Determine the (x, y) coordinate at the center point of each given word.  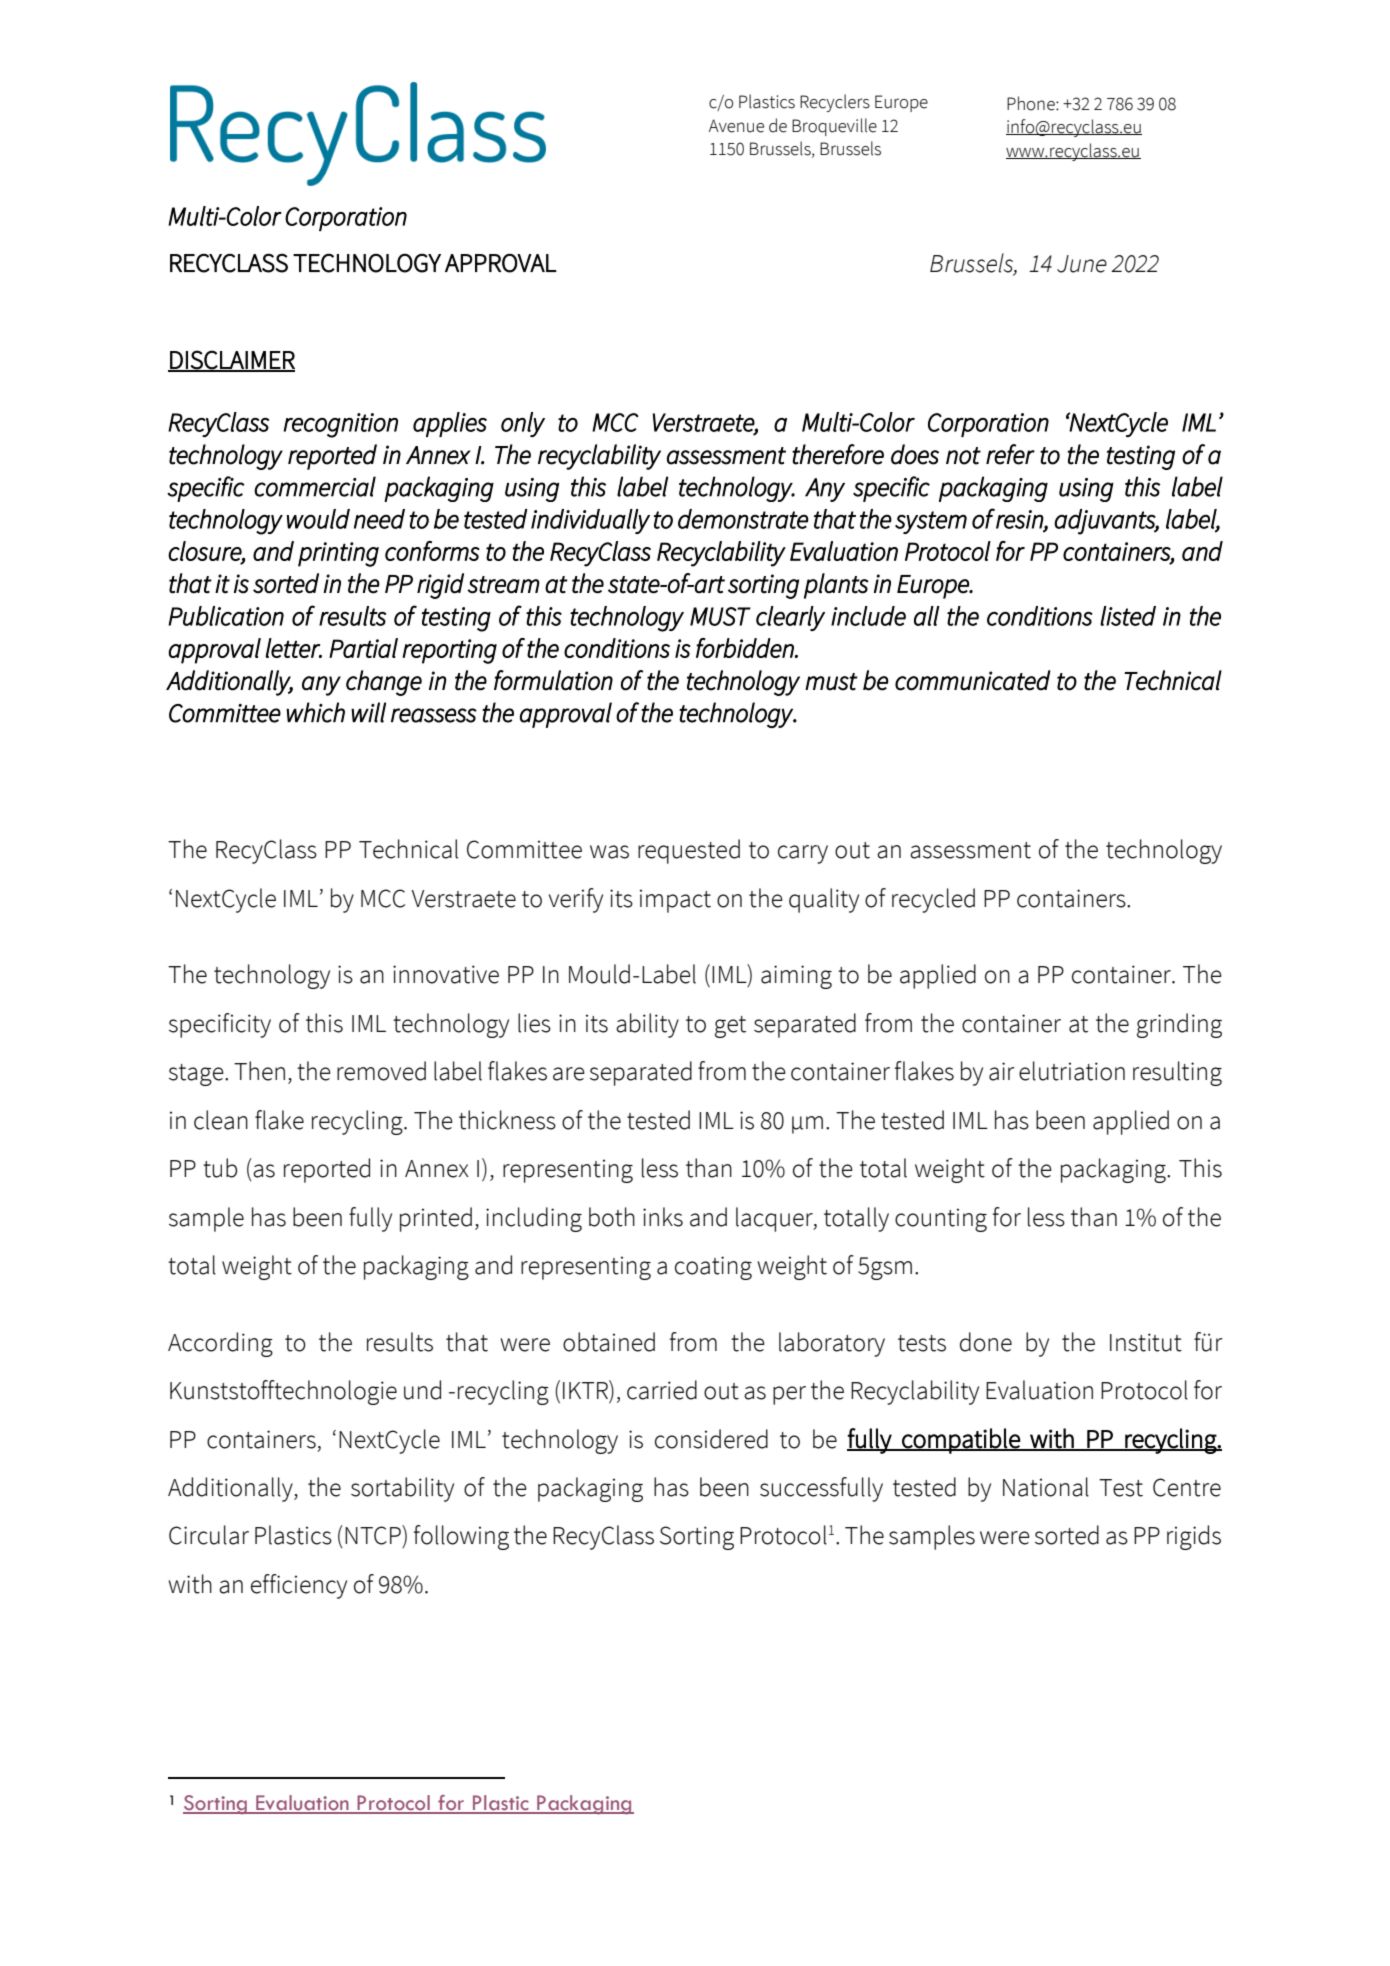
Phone (1032, 103)
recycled (933, 900)
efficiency (299, 1586)
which (315, 712)
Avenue (736, 126)
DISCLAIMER (231, 360)
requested (689, 851)
